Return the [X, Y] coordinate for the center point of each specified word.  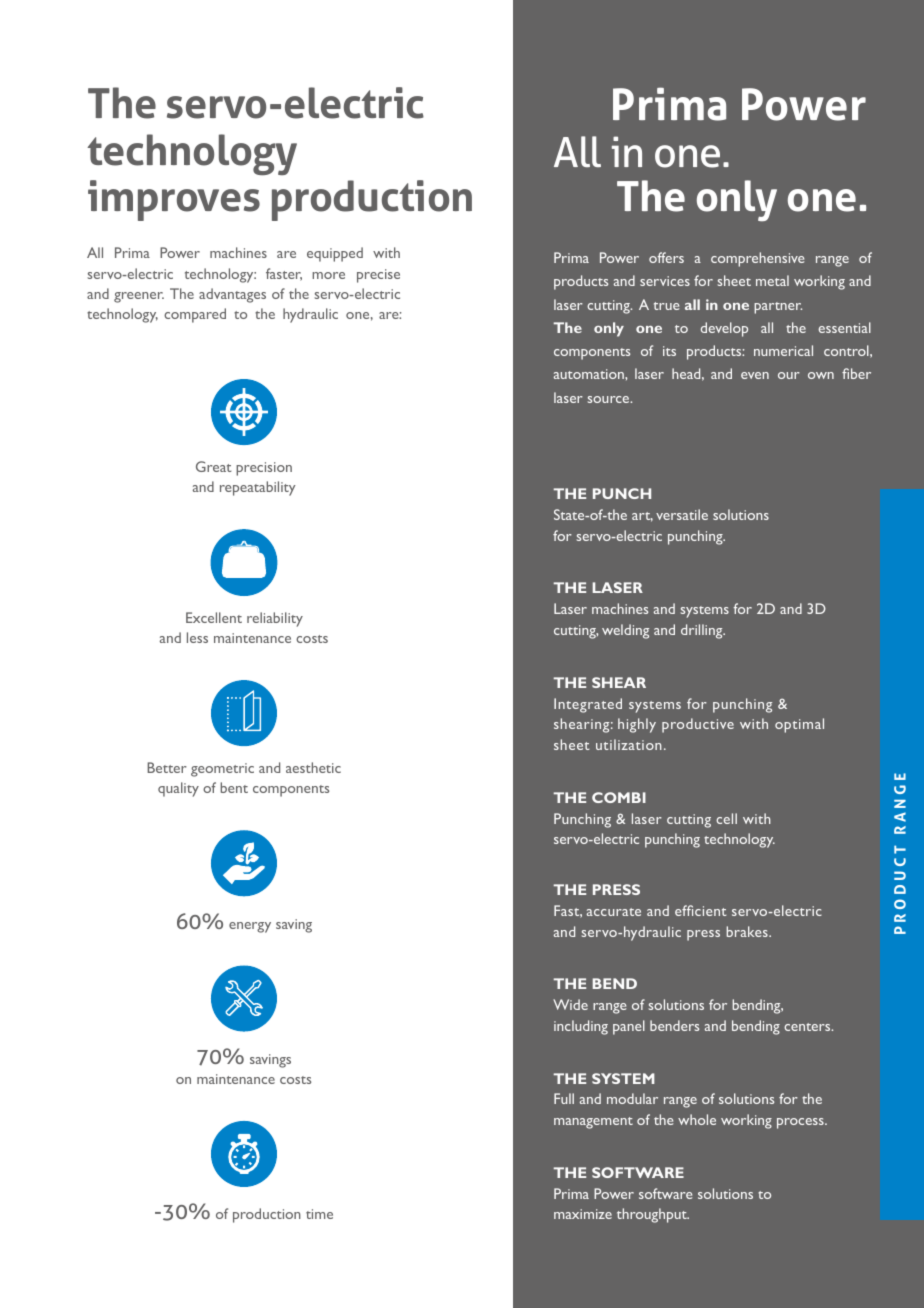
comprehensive [757, 259]
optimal [799, 725]
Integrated [588, 705]
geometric [222, 770]
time [319, 1214]
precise [378, 276]
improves [174, 200]
